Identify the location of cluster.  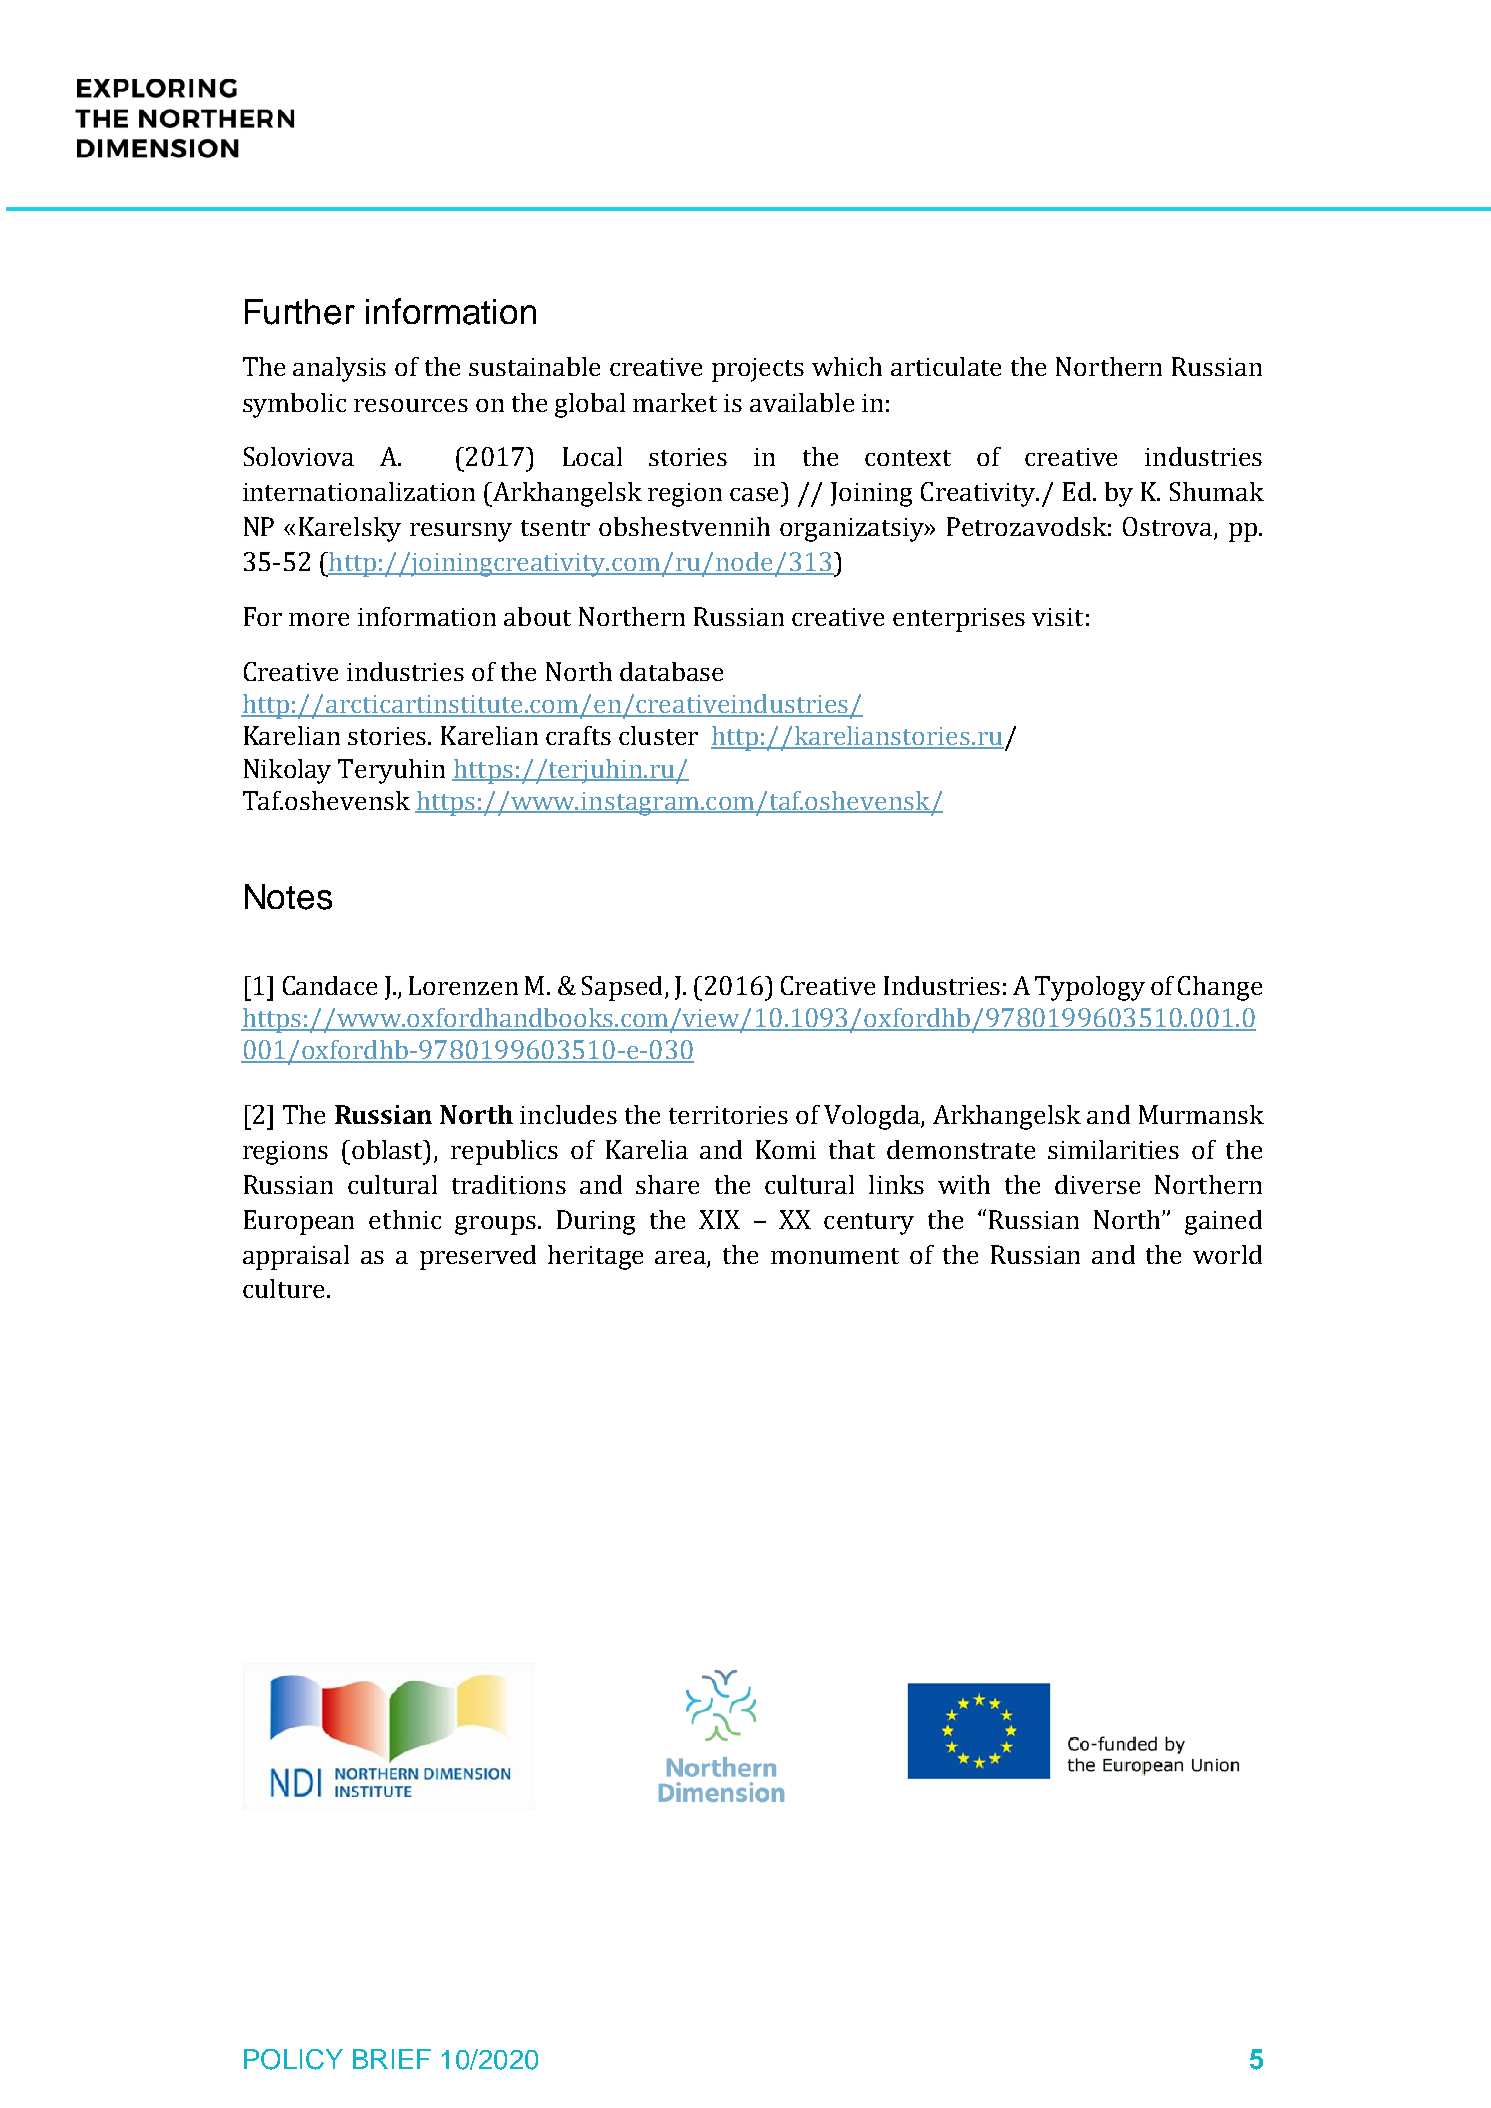
(658, 735).
